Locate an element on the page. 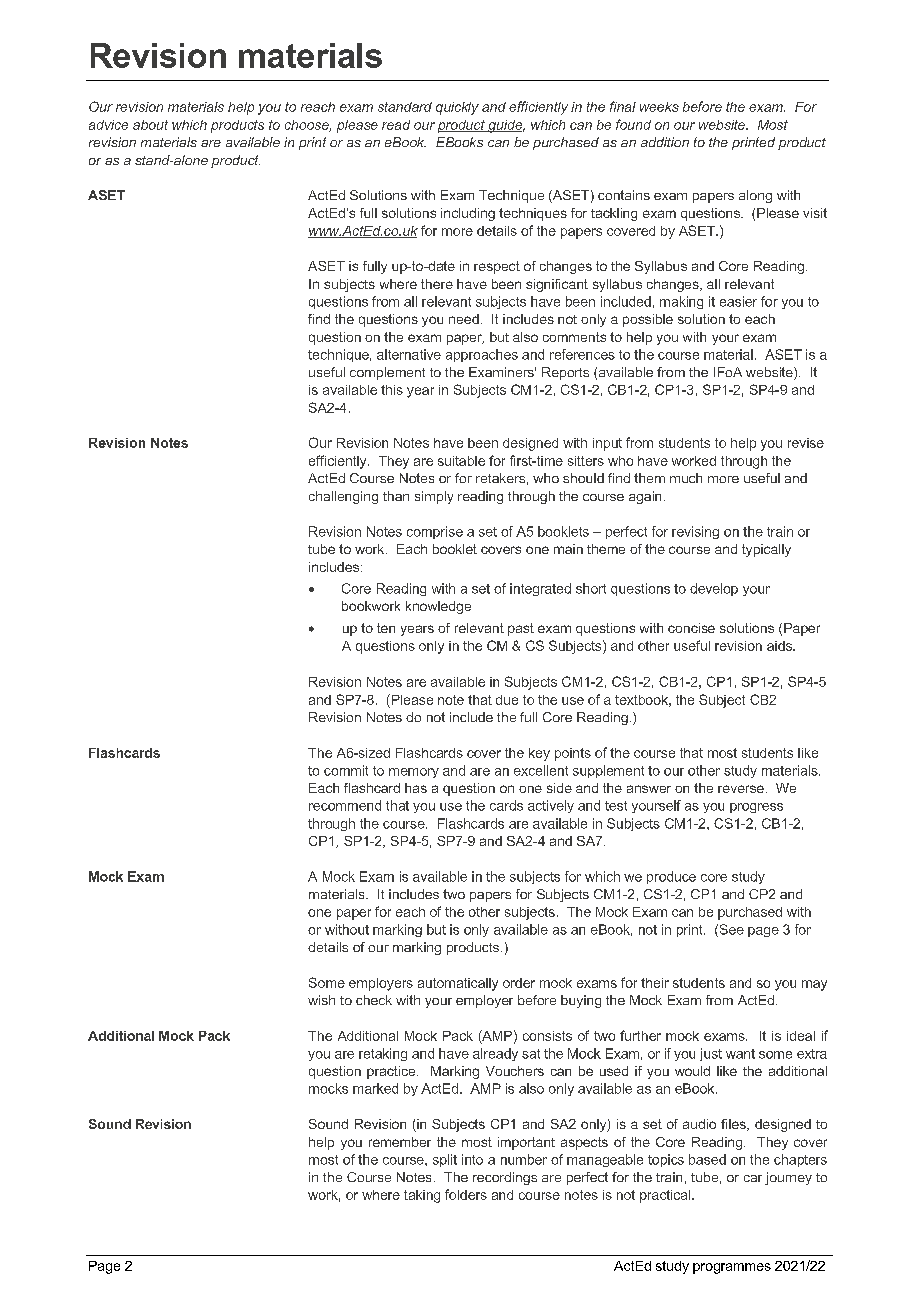  folders is located at coordinates (466, 1194).
